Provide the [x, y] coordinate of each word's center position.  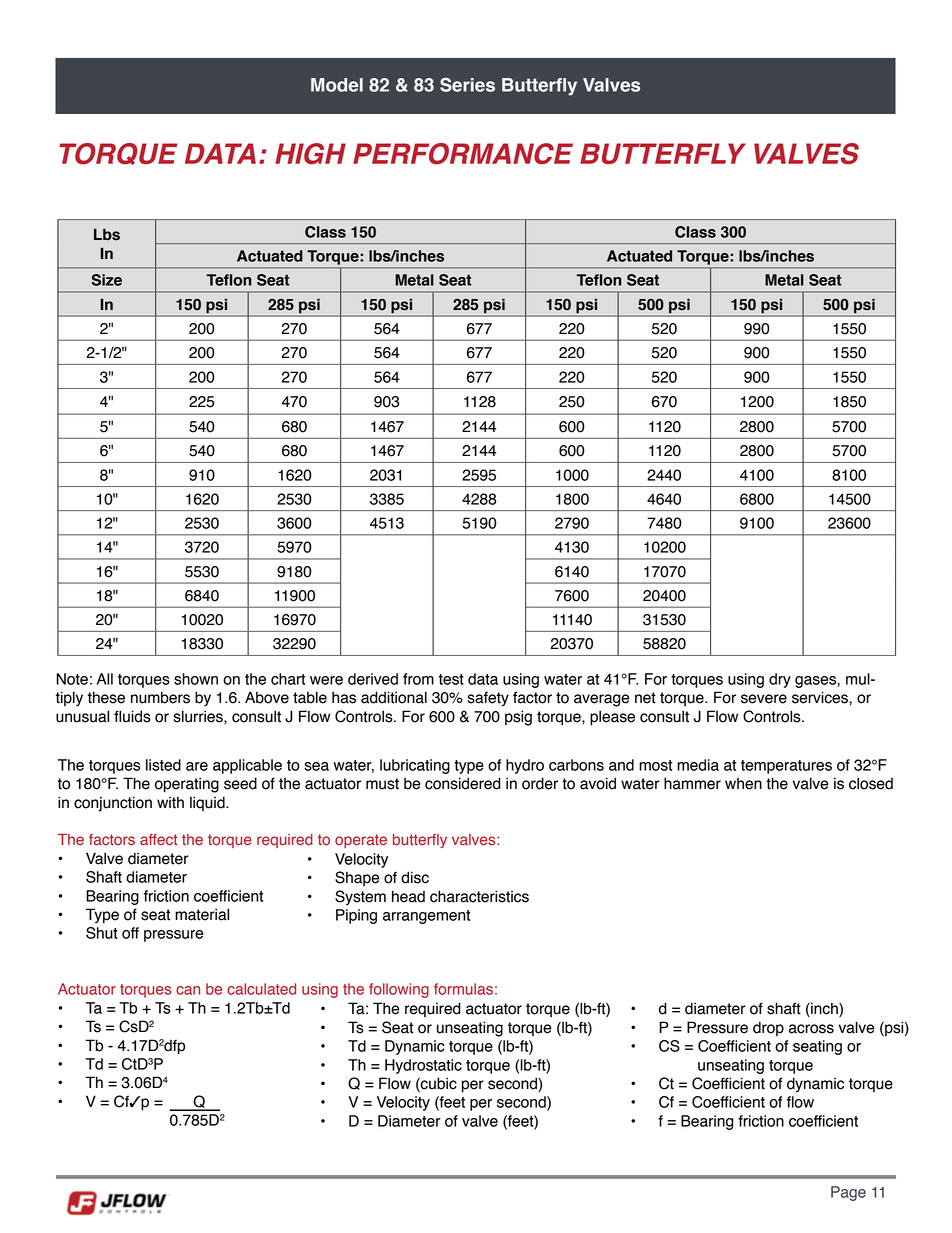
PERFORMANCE [463, 154]
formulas [463, 989]
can [188, 990]
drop [768, 1028]
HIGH [310, 153]
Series [467, 85]
